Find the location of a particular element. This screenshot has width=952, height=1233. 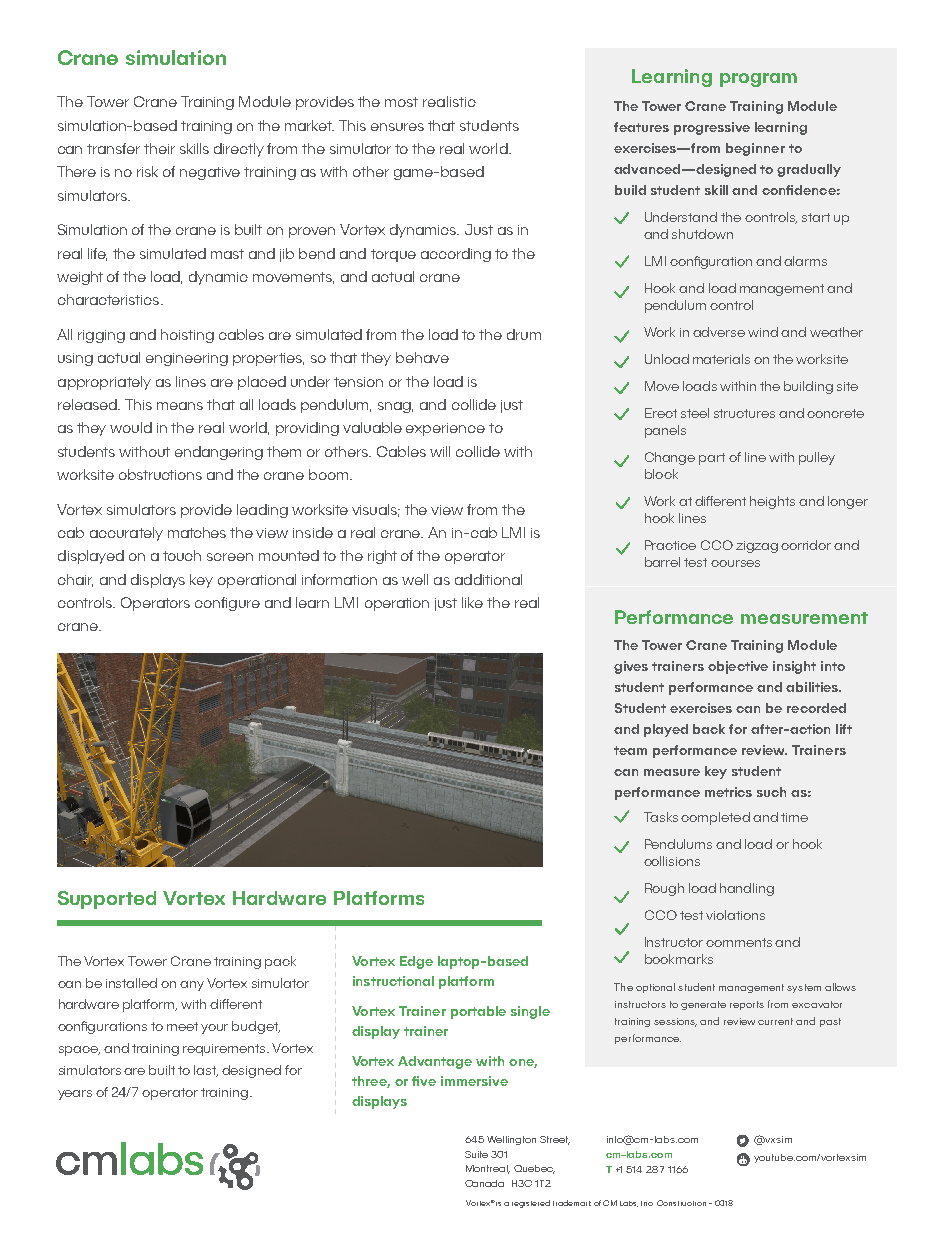

their is located at coordinates (159, 148).
